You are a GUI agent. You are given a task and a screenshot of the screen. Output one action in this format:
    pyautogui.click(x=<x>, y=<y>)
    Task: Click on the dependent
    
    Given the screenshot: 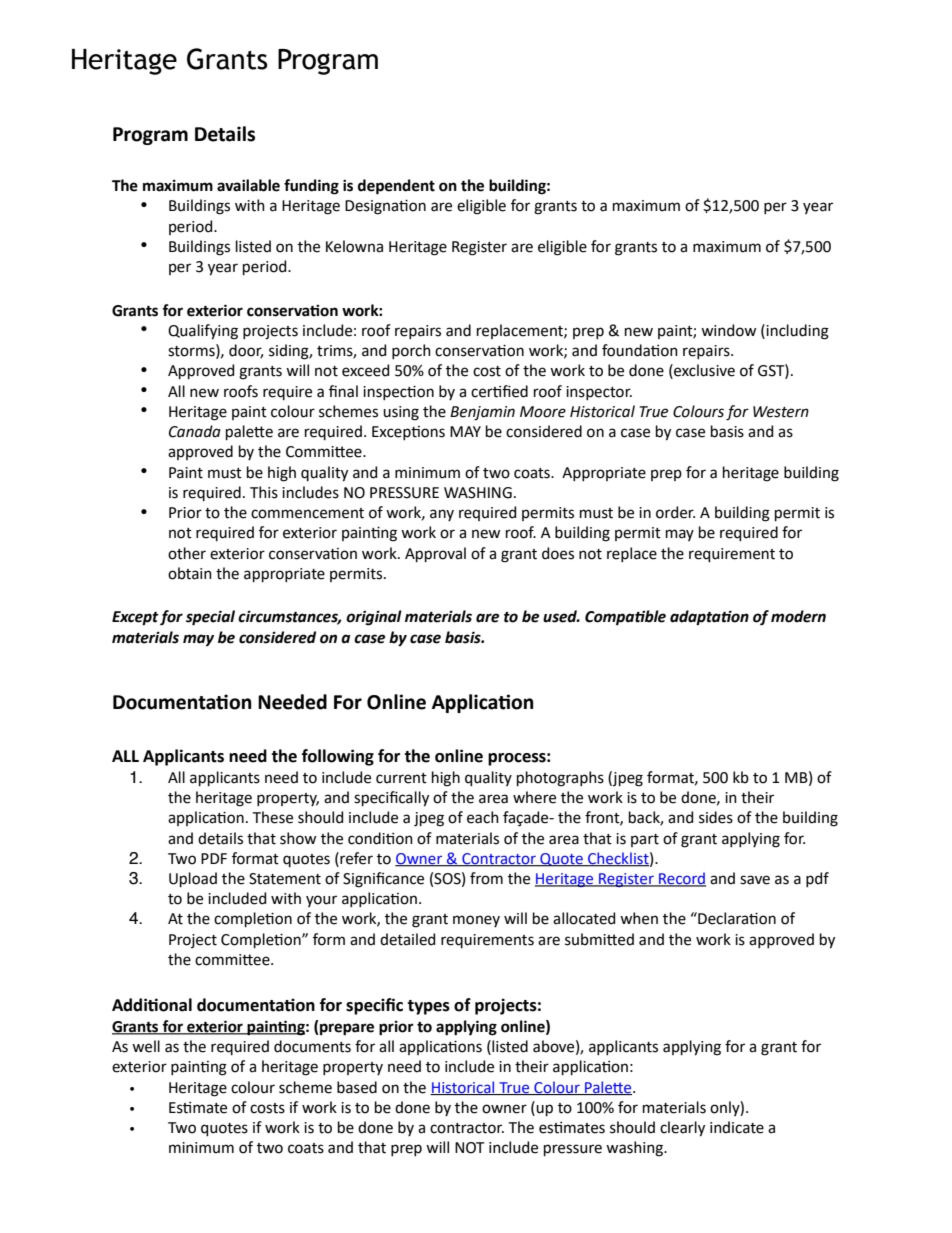 What is the action you would take?
    pyautogui.click(x=396, y=187)
